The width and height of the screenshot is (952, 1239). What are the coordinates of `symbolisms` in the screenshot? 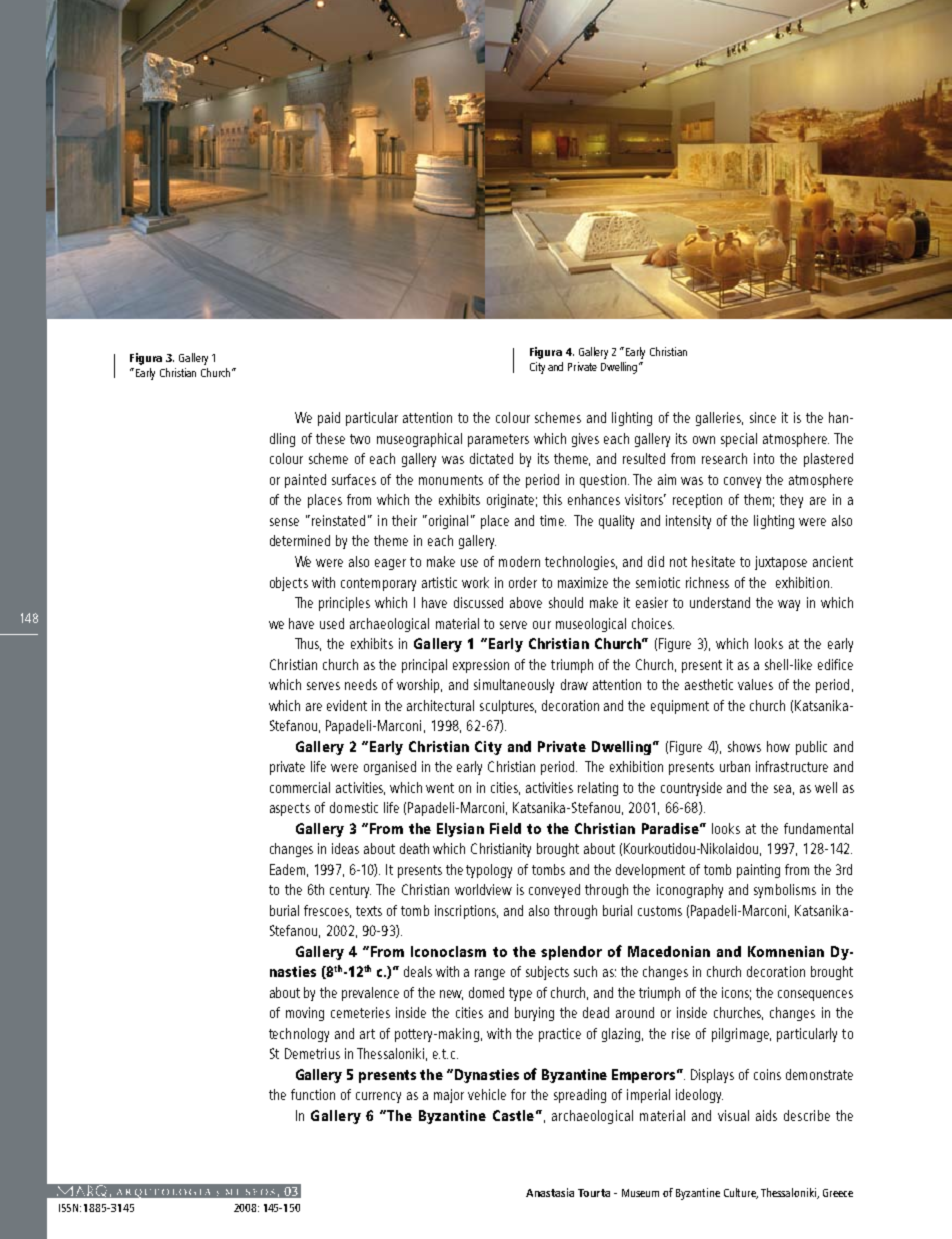 It's located at (785, 891).
